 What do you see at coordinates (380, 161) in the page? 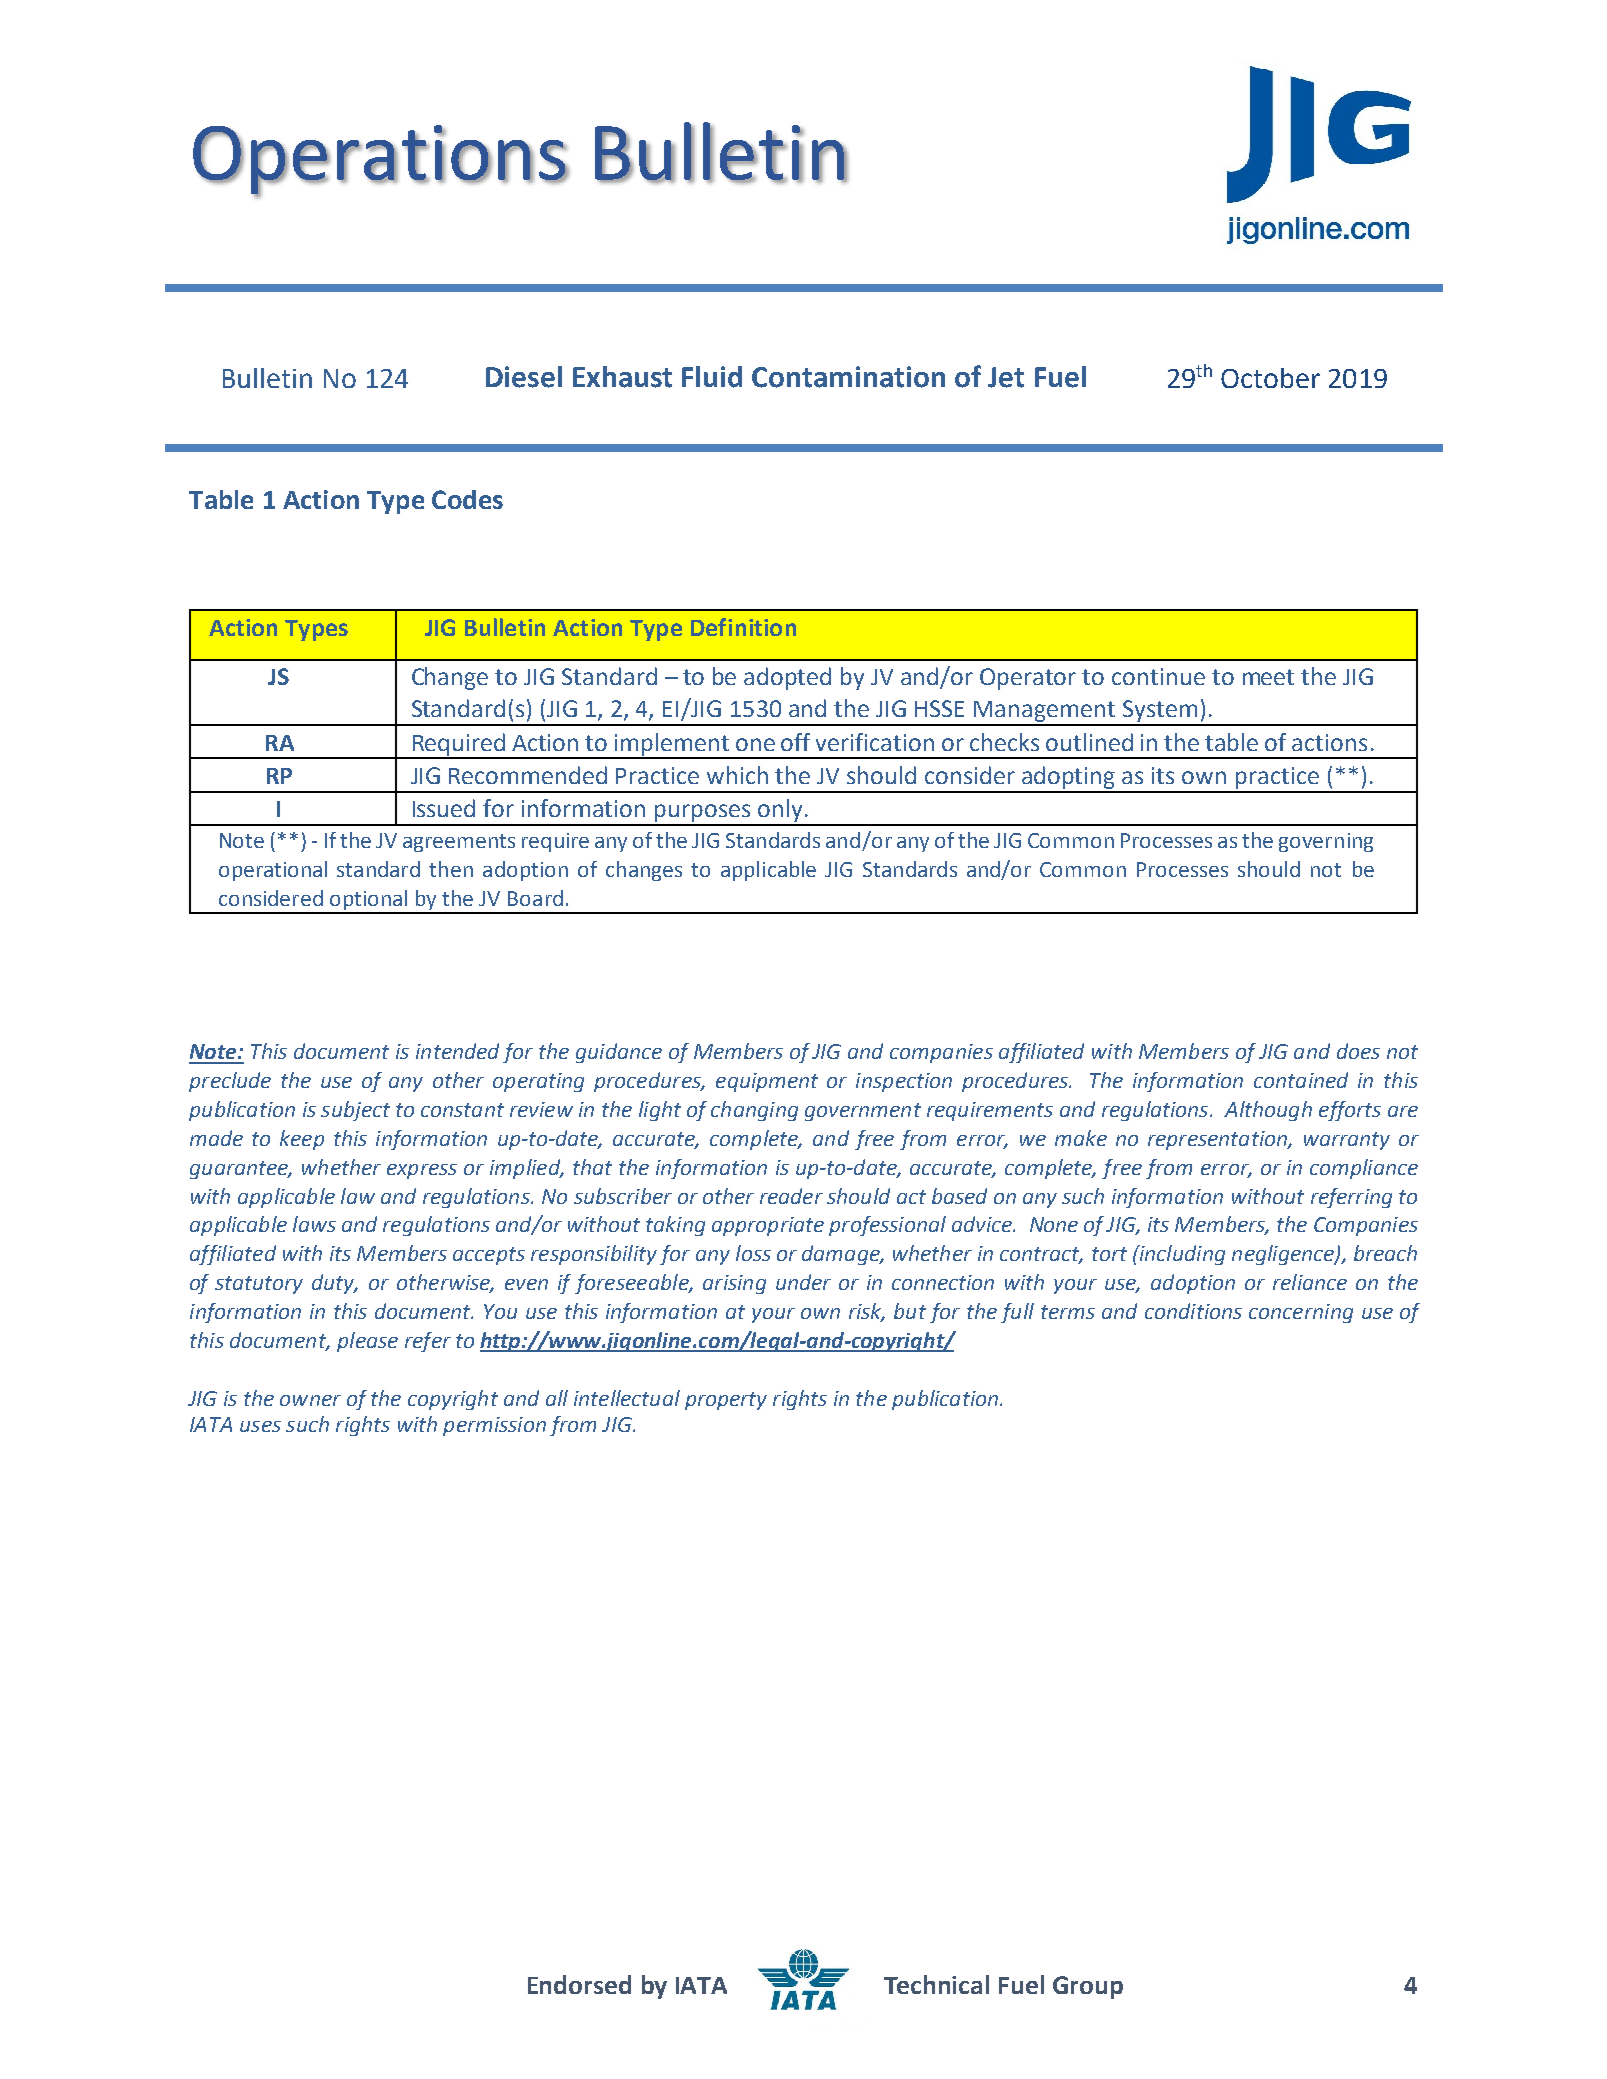
I see `Operations` at bounding box center [380, 161].
